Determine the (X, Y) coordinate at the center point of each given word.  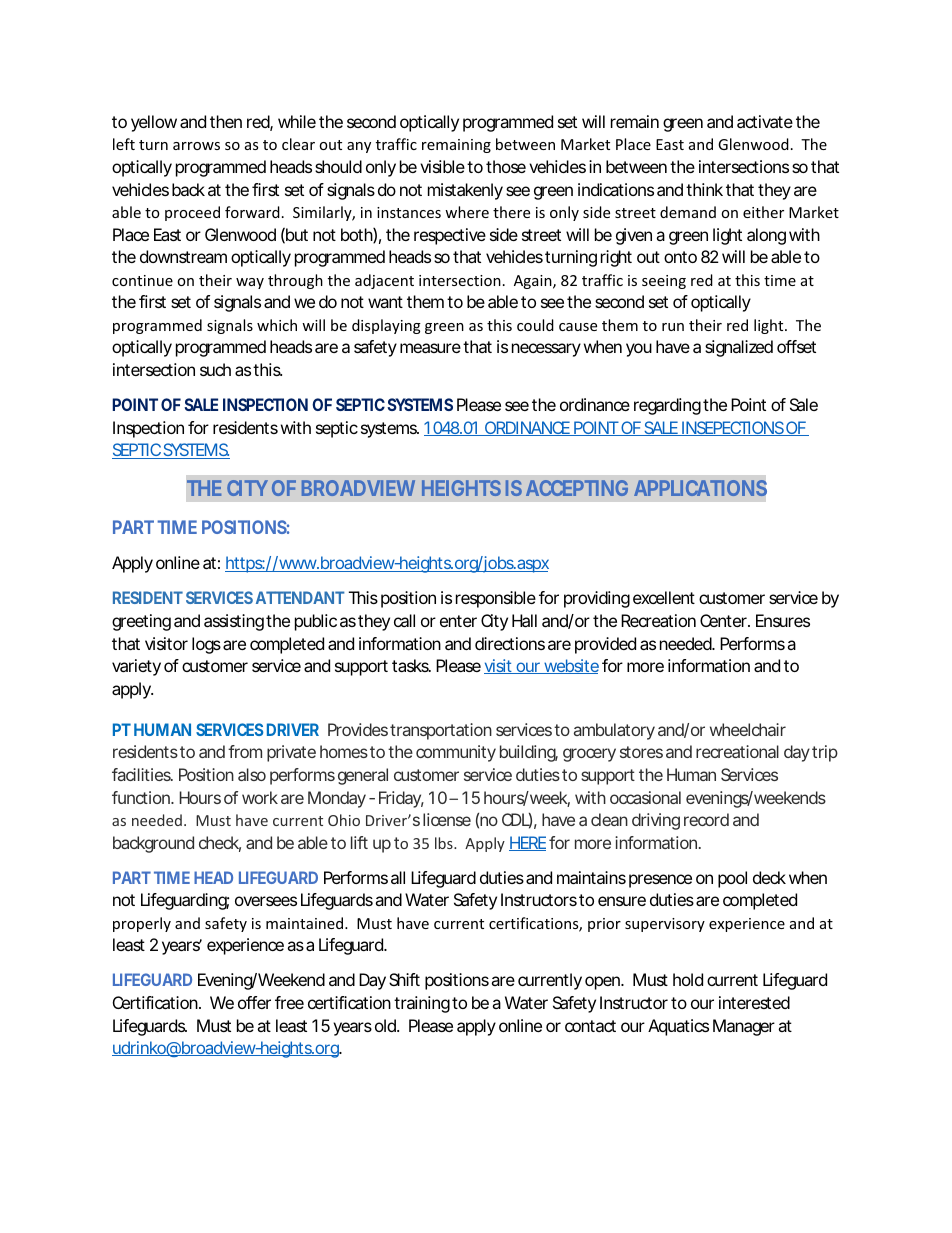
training (423, 1004)
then (226, 121)
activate (765, 121)
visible (444, 166)
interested (754, 1002)
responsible (496, 599)
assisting (235, 622)
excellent (664, 597)
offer (254, 1002)
